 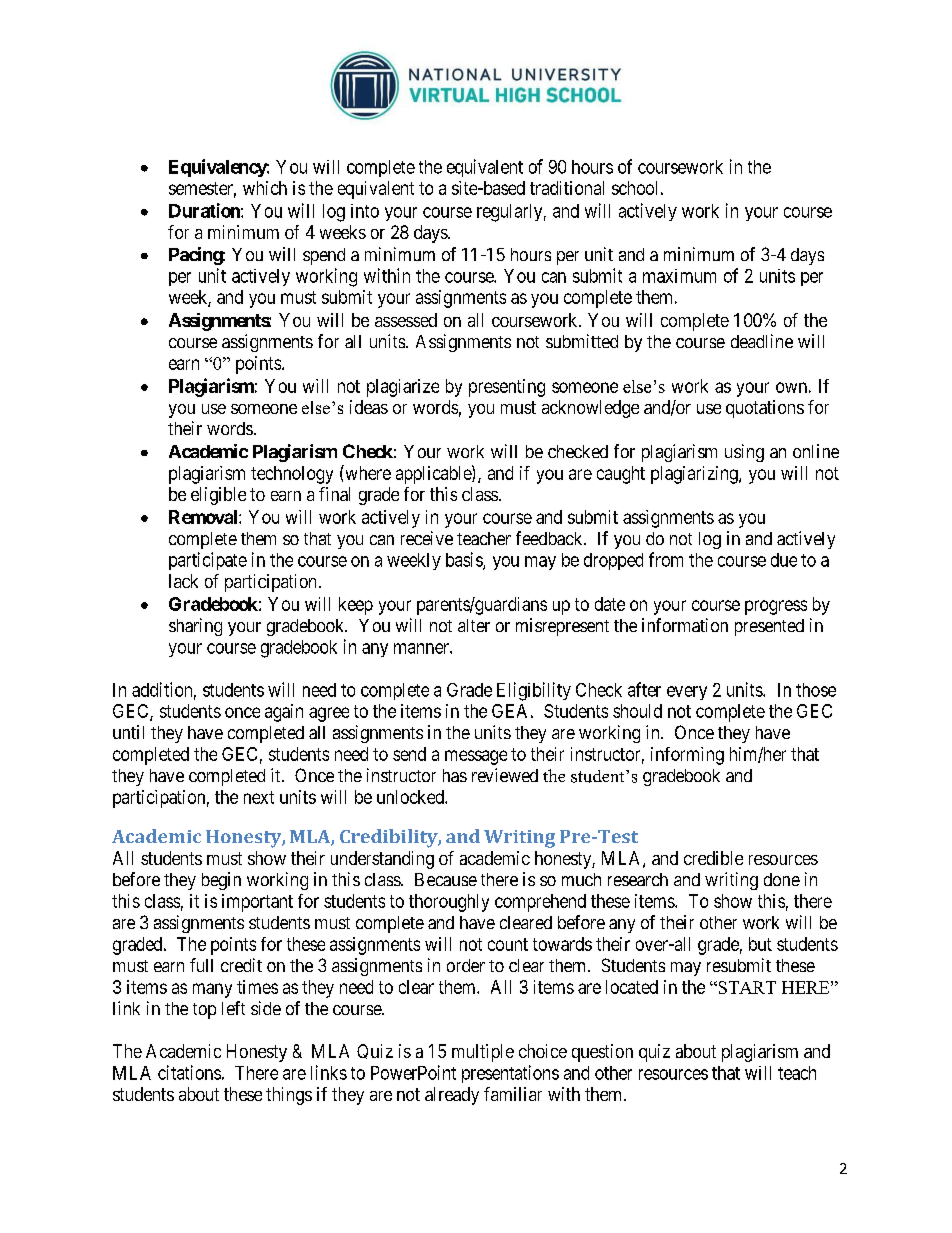 I want to click on traditional, so click(x=567, y=188).
